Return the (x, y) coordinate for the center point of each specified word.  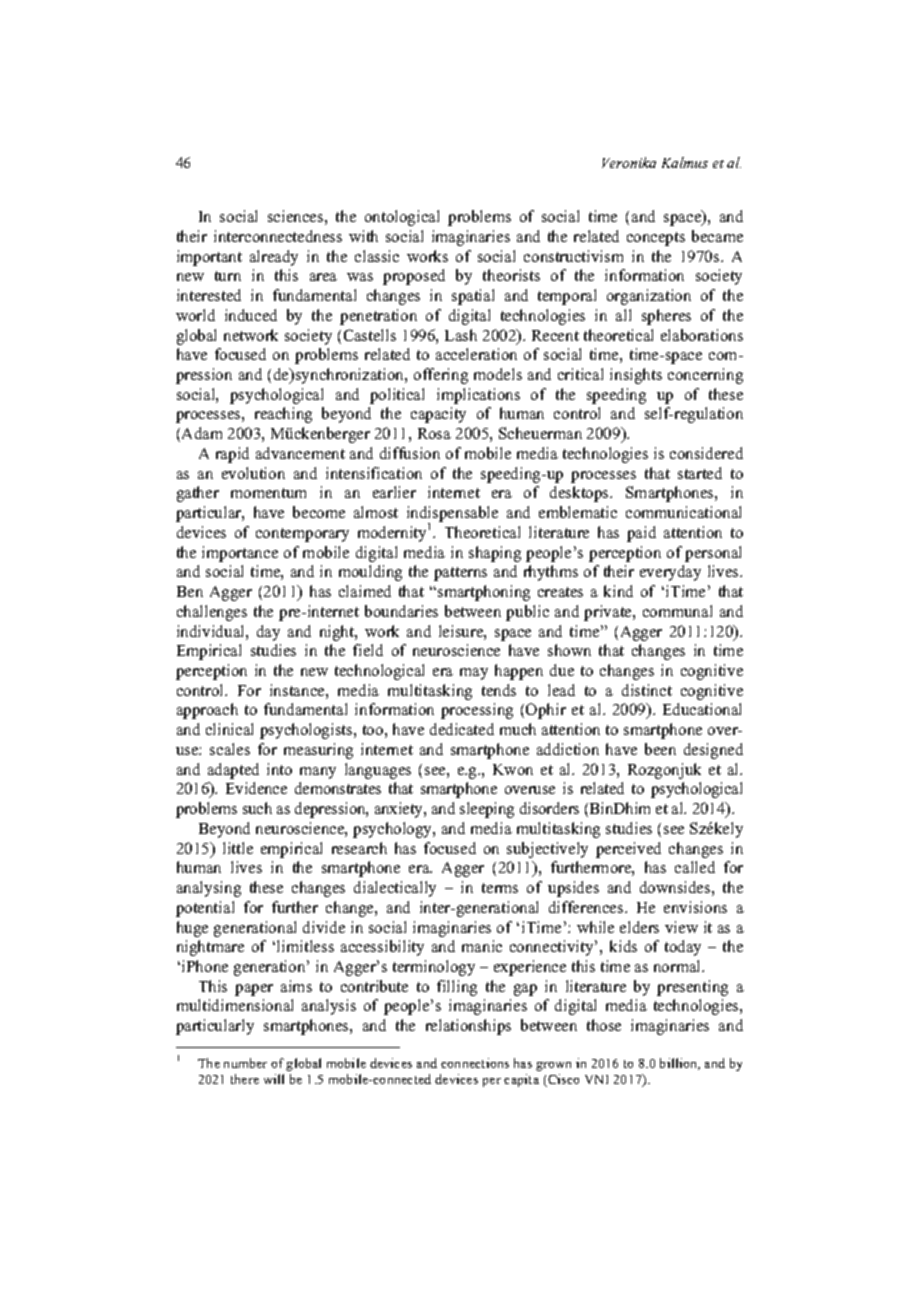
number (245, 1063)
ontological (402, 218)
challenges (212, 613)
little (238, 848)
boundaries (401, 611)
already (274, 258)
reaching (283, 415)
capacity (438, 415)
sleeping (487, 810)
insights (636, 376)
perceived (628, 850)
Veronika (629, 162)
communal (677, 611)
